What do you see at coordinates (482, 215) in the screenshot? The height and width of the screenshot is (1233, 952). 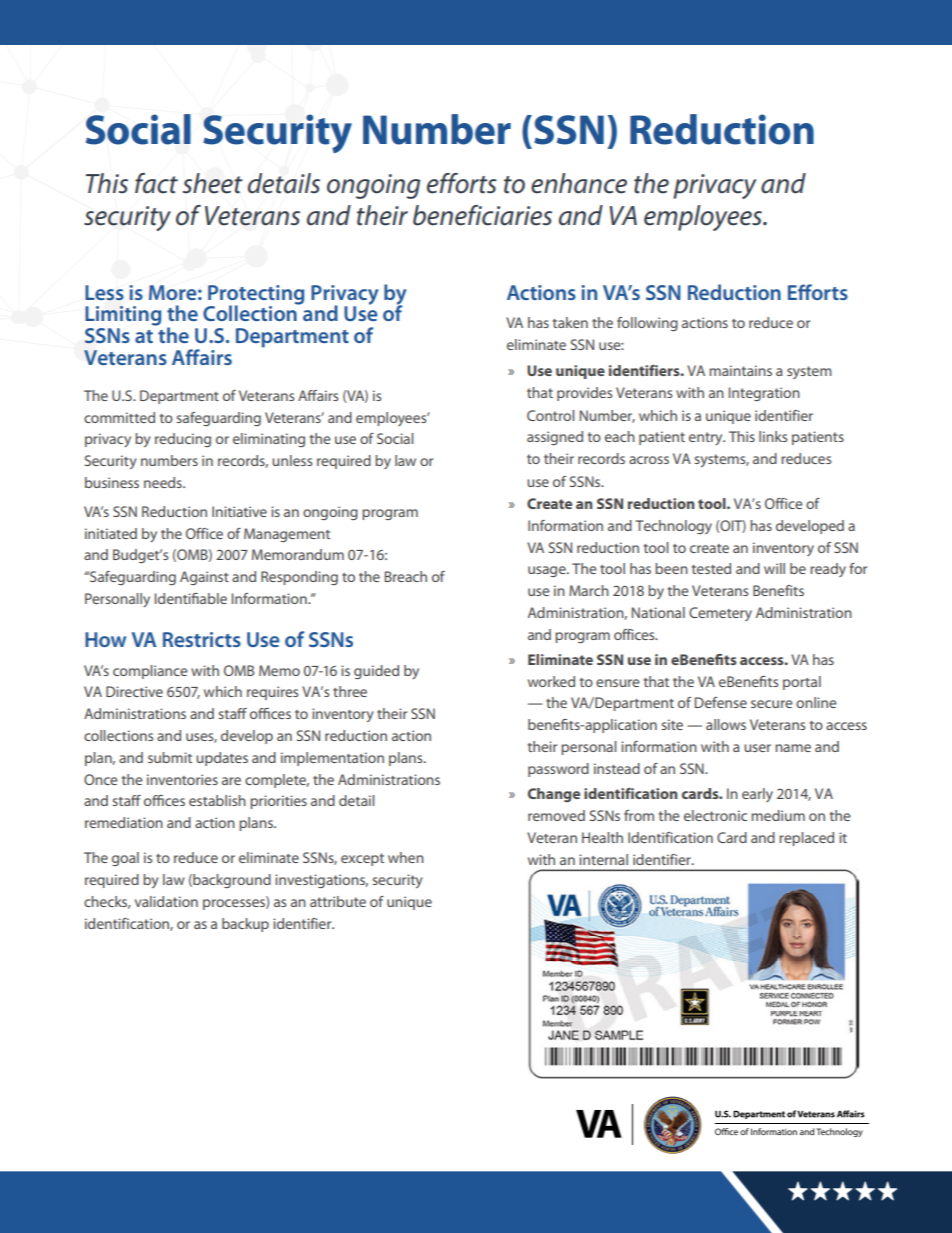 I see `beneficiaries` at bounding box center [482, 215].
